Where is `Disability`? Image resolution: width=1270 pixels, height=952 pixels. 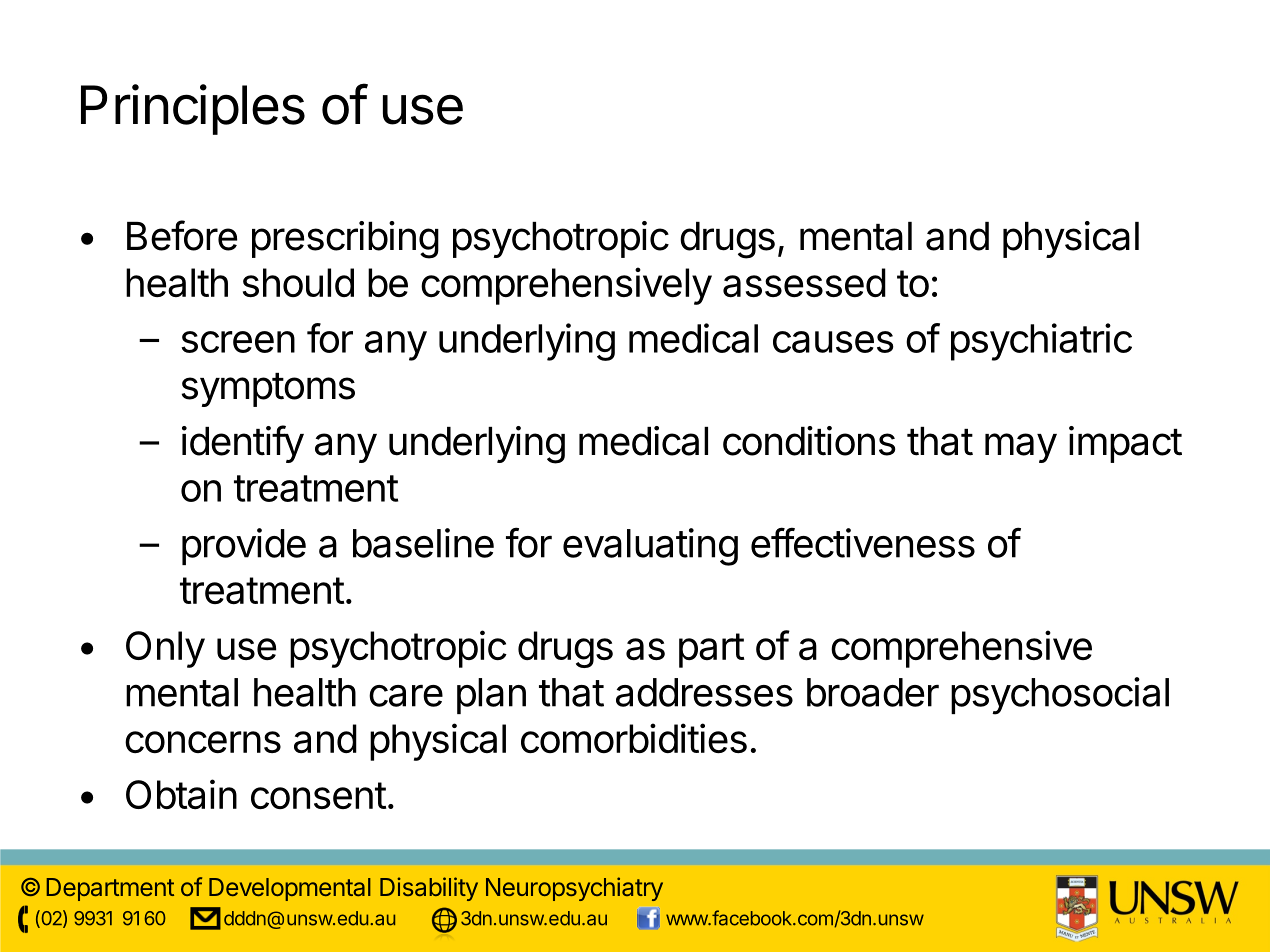 Disability is located at coordinates (429, 889).
